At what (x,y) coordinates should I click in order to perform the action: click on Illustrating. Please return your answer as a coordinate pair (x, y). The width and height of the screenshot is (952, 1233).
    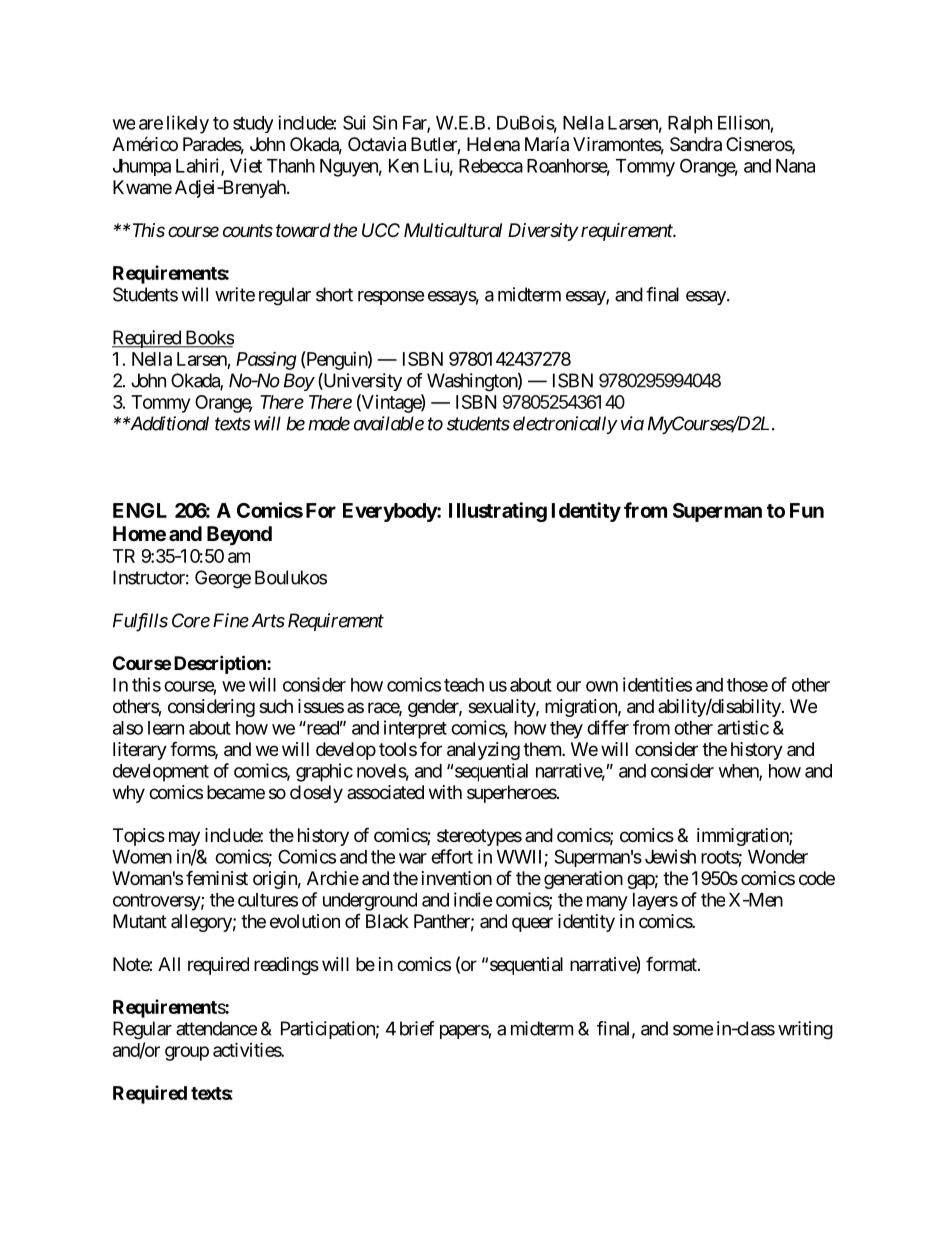
    Looking at the image, I should click on (498, 512).
